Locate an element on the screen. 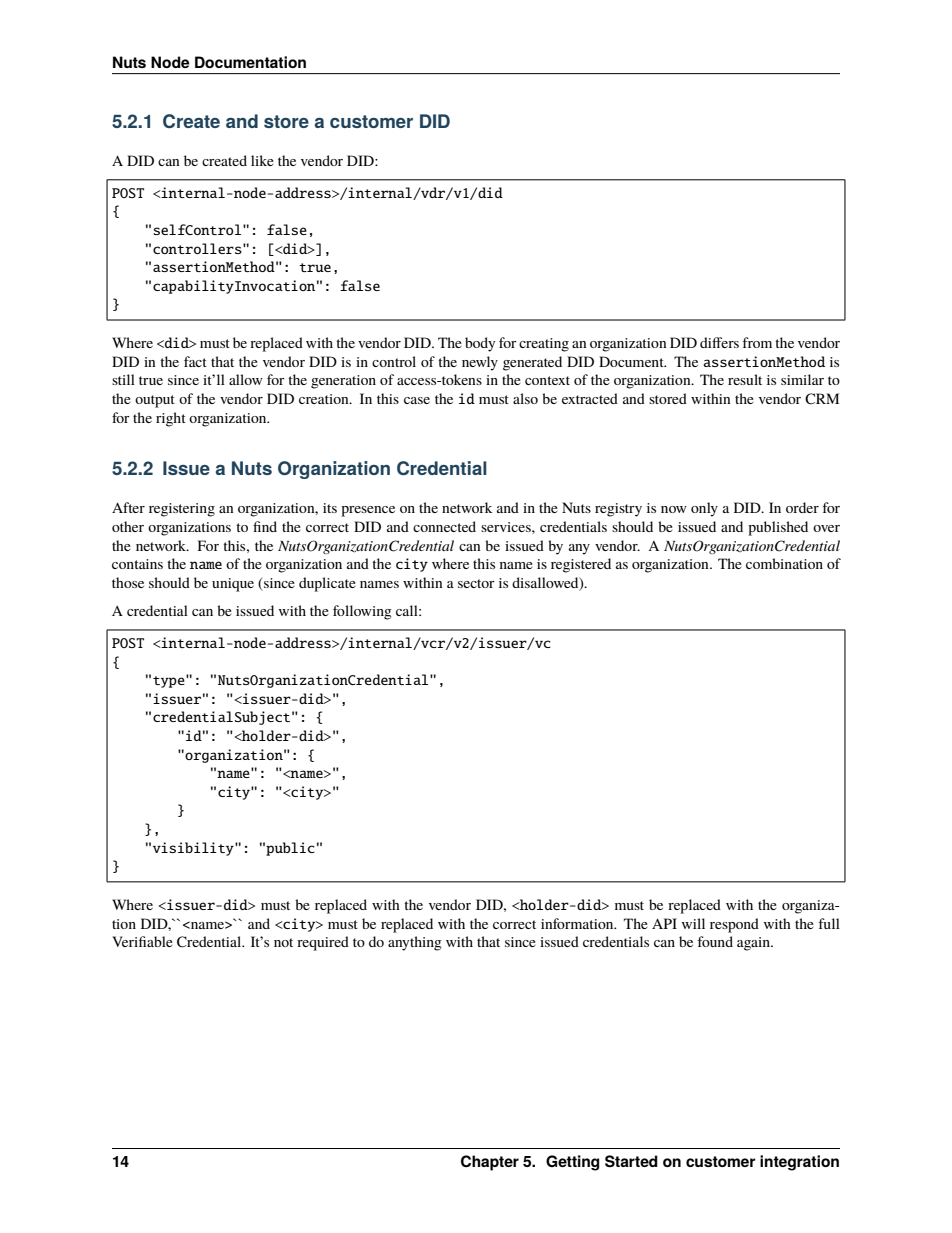  Started is located at coordinates (631, 1161).
